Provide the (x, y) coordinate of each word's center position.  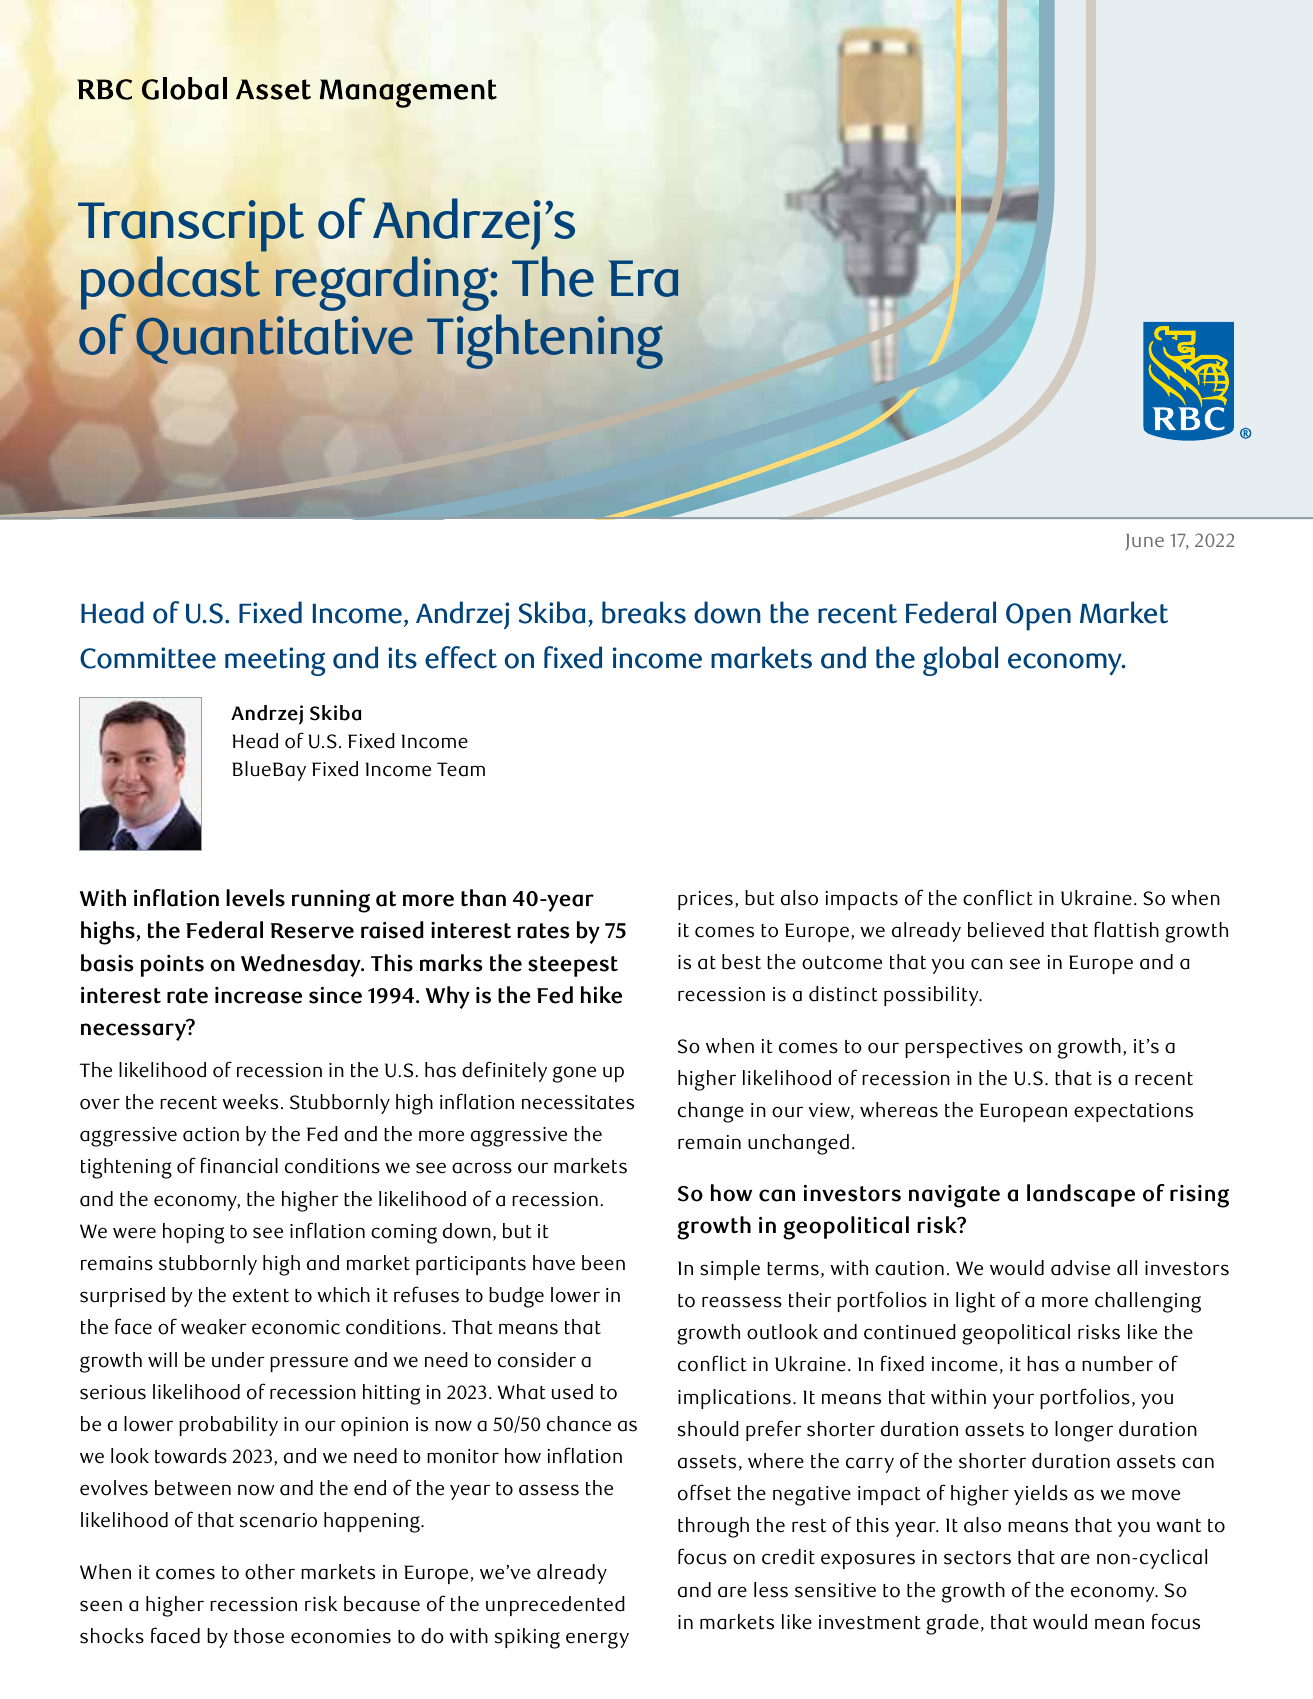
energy (597, 1640)
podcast (170, 283)
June (1145, 542)
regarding (383, 283)
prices (705, 900)
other (270, 1572)
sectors (977, 1558)
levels (255, 898)
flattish (1126, 929)
